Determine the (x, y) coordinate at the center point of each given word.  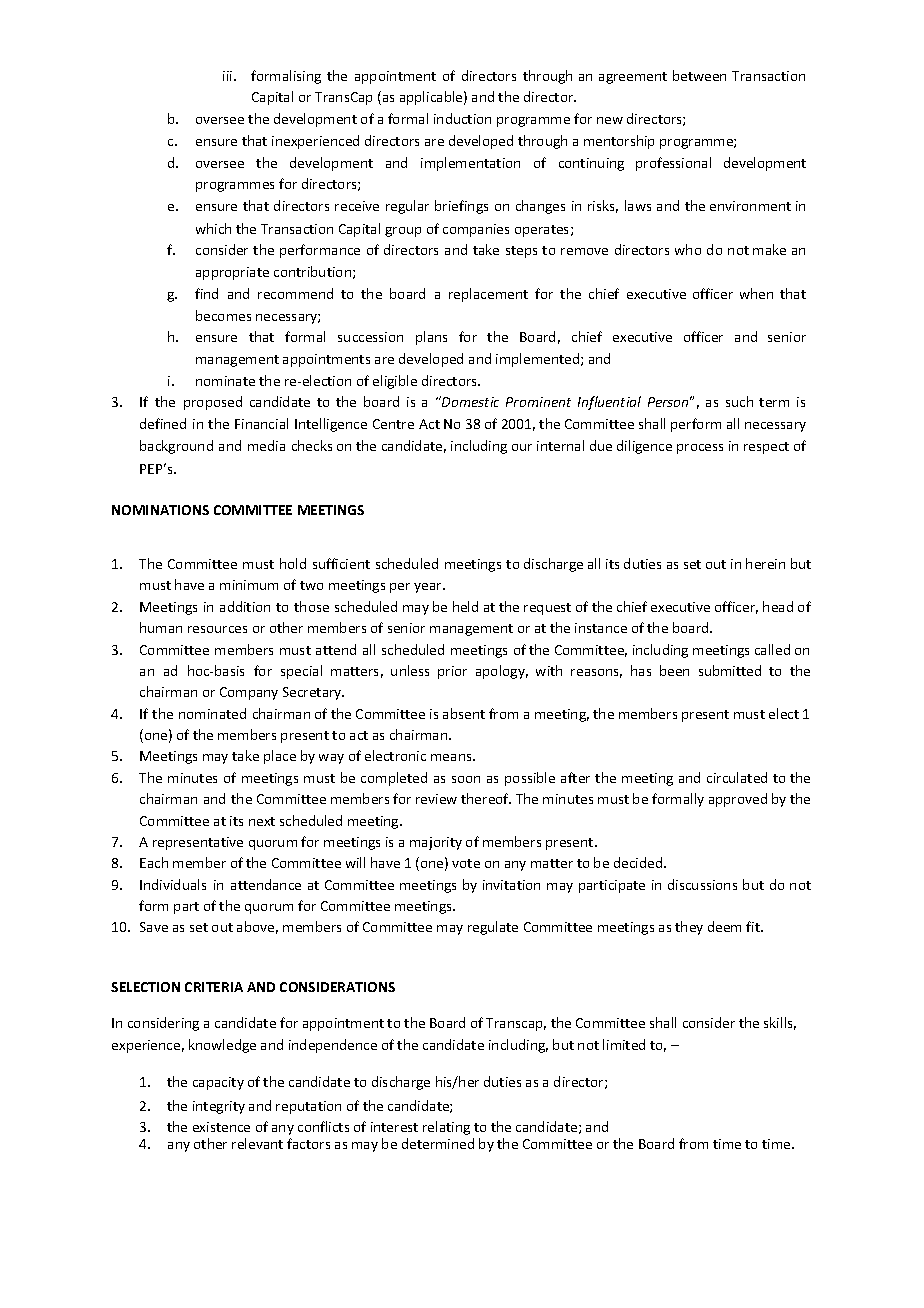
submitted (730, 670)
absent (464, 713)
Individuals (173, 884)
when (756, 293)
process (700, 449)
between (699, 75)
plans (431, 338)
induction (462, 118)
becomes (223, 315)
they (689, 928)
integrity (219, 1107)
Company (249, 693)
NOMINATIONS (160, 510)
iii (229, 76)
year (429, 588)
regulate (493, 928)
